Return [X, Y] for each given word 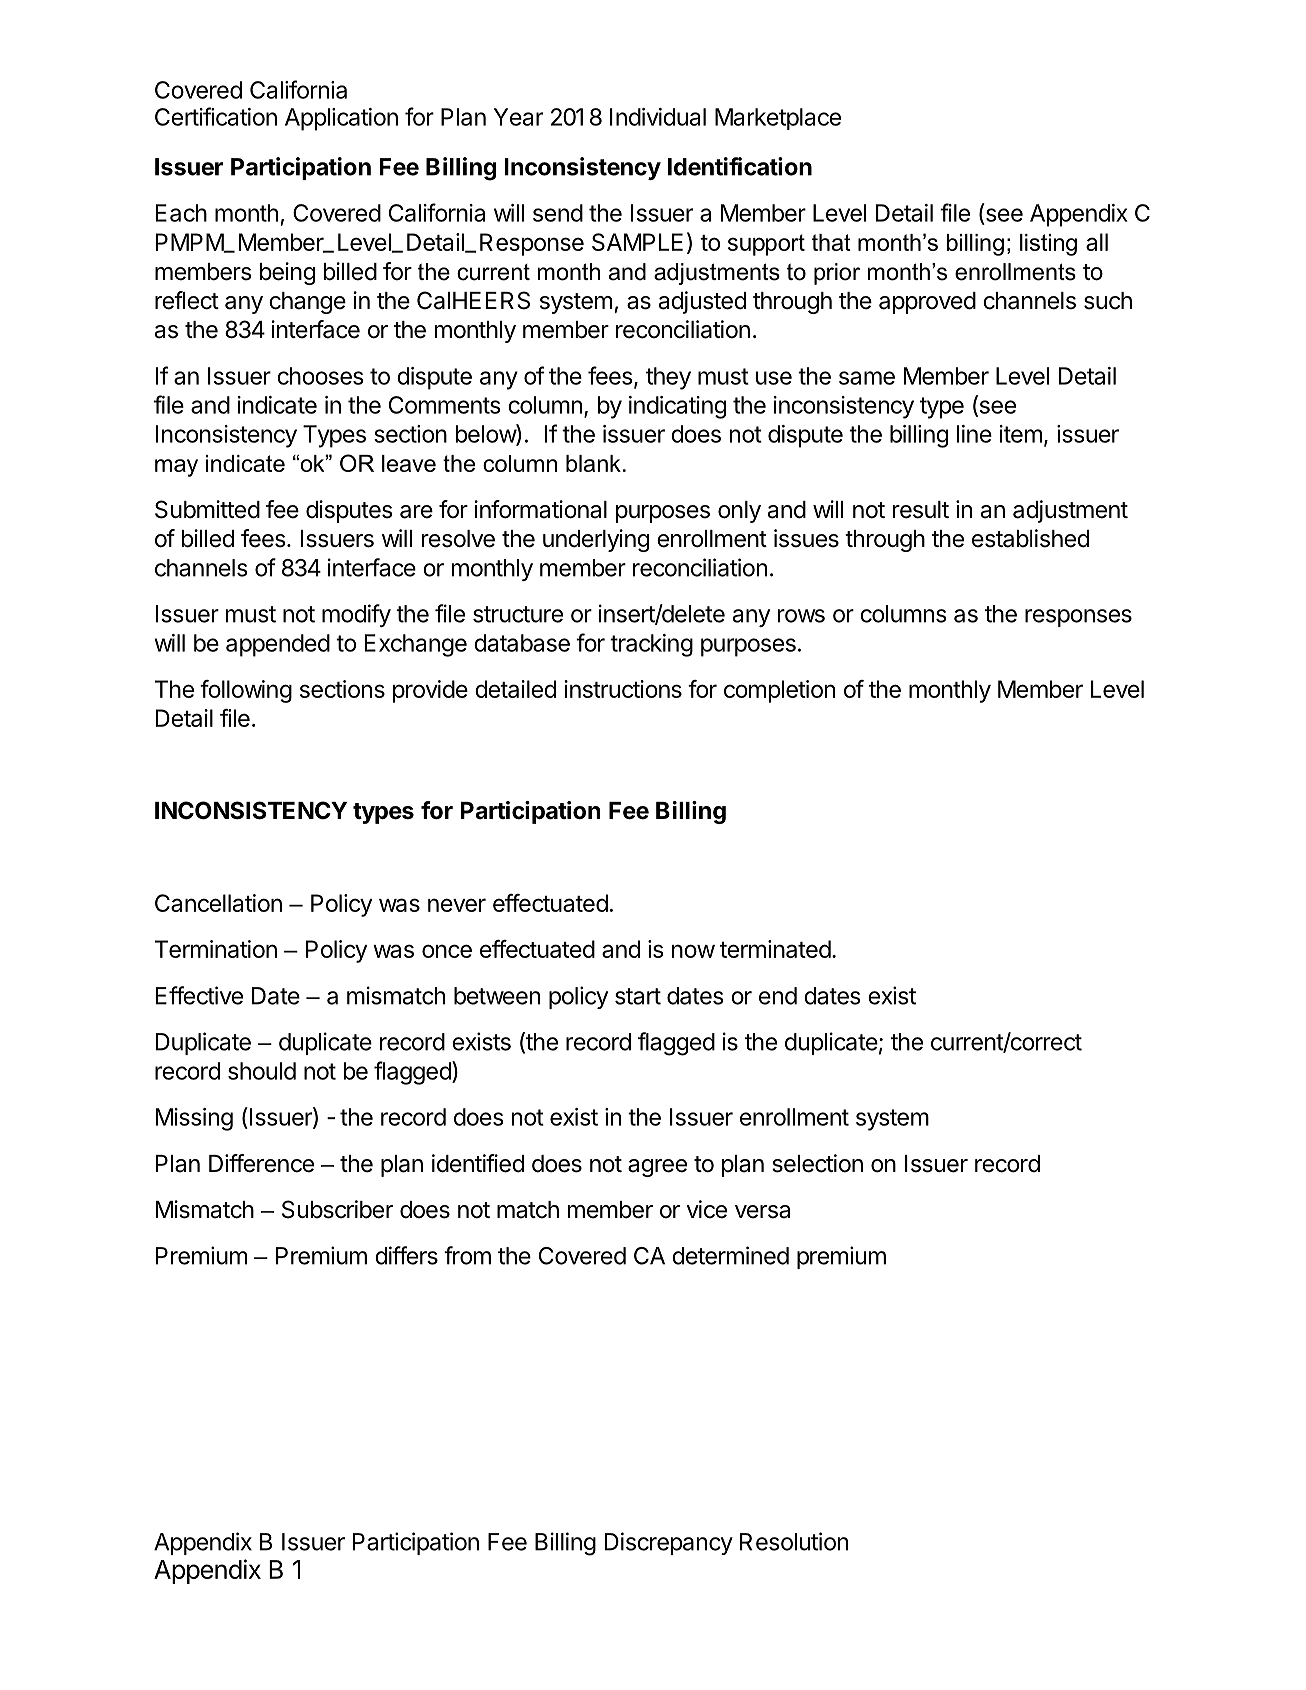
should [262, 1071]
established [1030, 538]
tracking [651, 645]
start [638, 996]
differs [406, 1255]
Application [341, 119]
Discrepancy [669, 1543]
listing [1048, 245]
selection [817, 1163]
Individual [658, 117]
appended [278, 645]
